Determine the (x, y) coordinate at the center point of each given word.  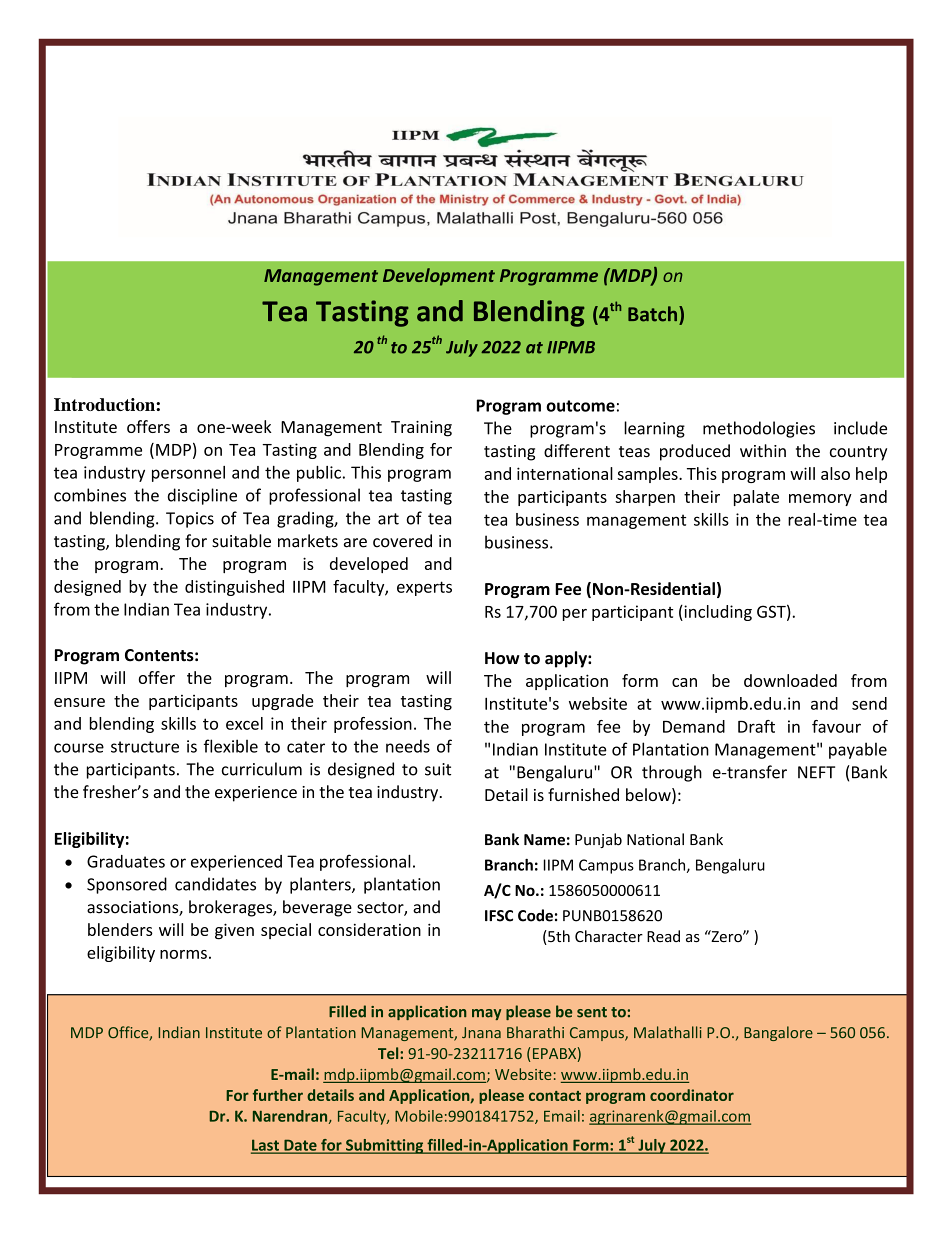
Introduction (105, 404)
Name (544, 840)
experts (424, 588)
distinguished (234, 588)
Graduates (126, 861)
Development (439, 277)
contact (555, 1096)
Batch (654, 314)
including (717, 613)
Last (266, 1146)
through (672, 773)
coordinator (692, 1095)
